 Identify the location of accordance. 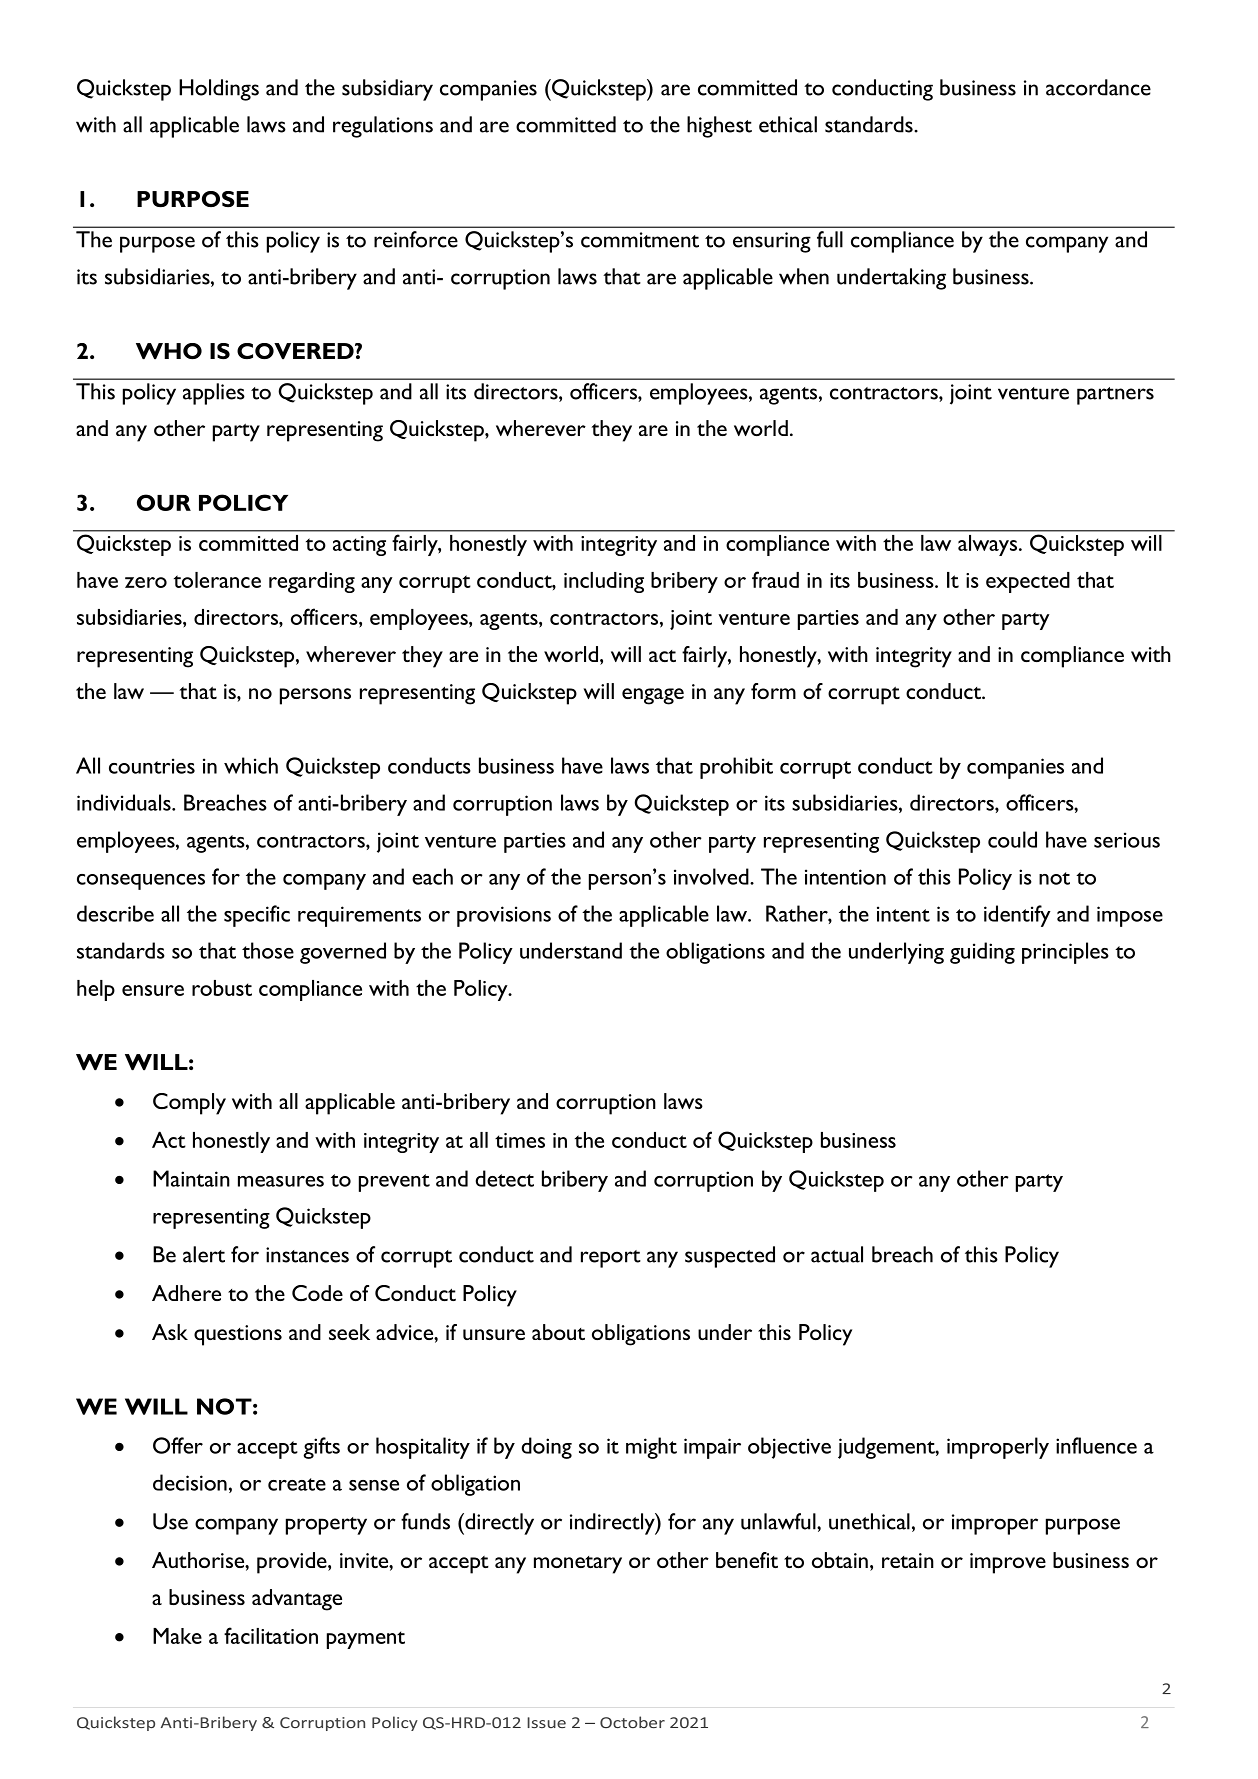
(1098, 87).
